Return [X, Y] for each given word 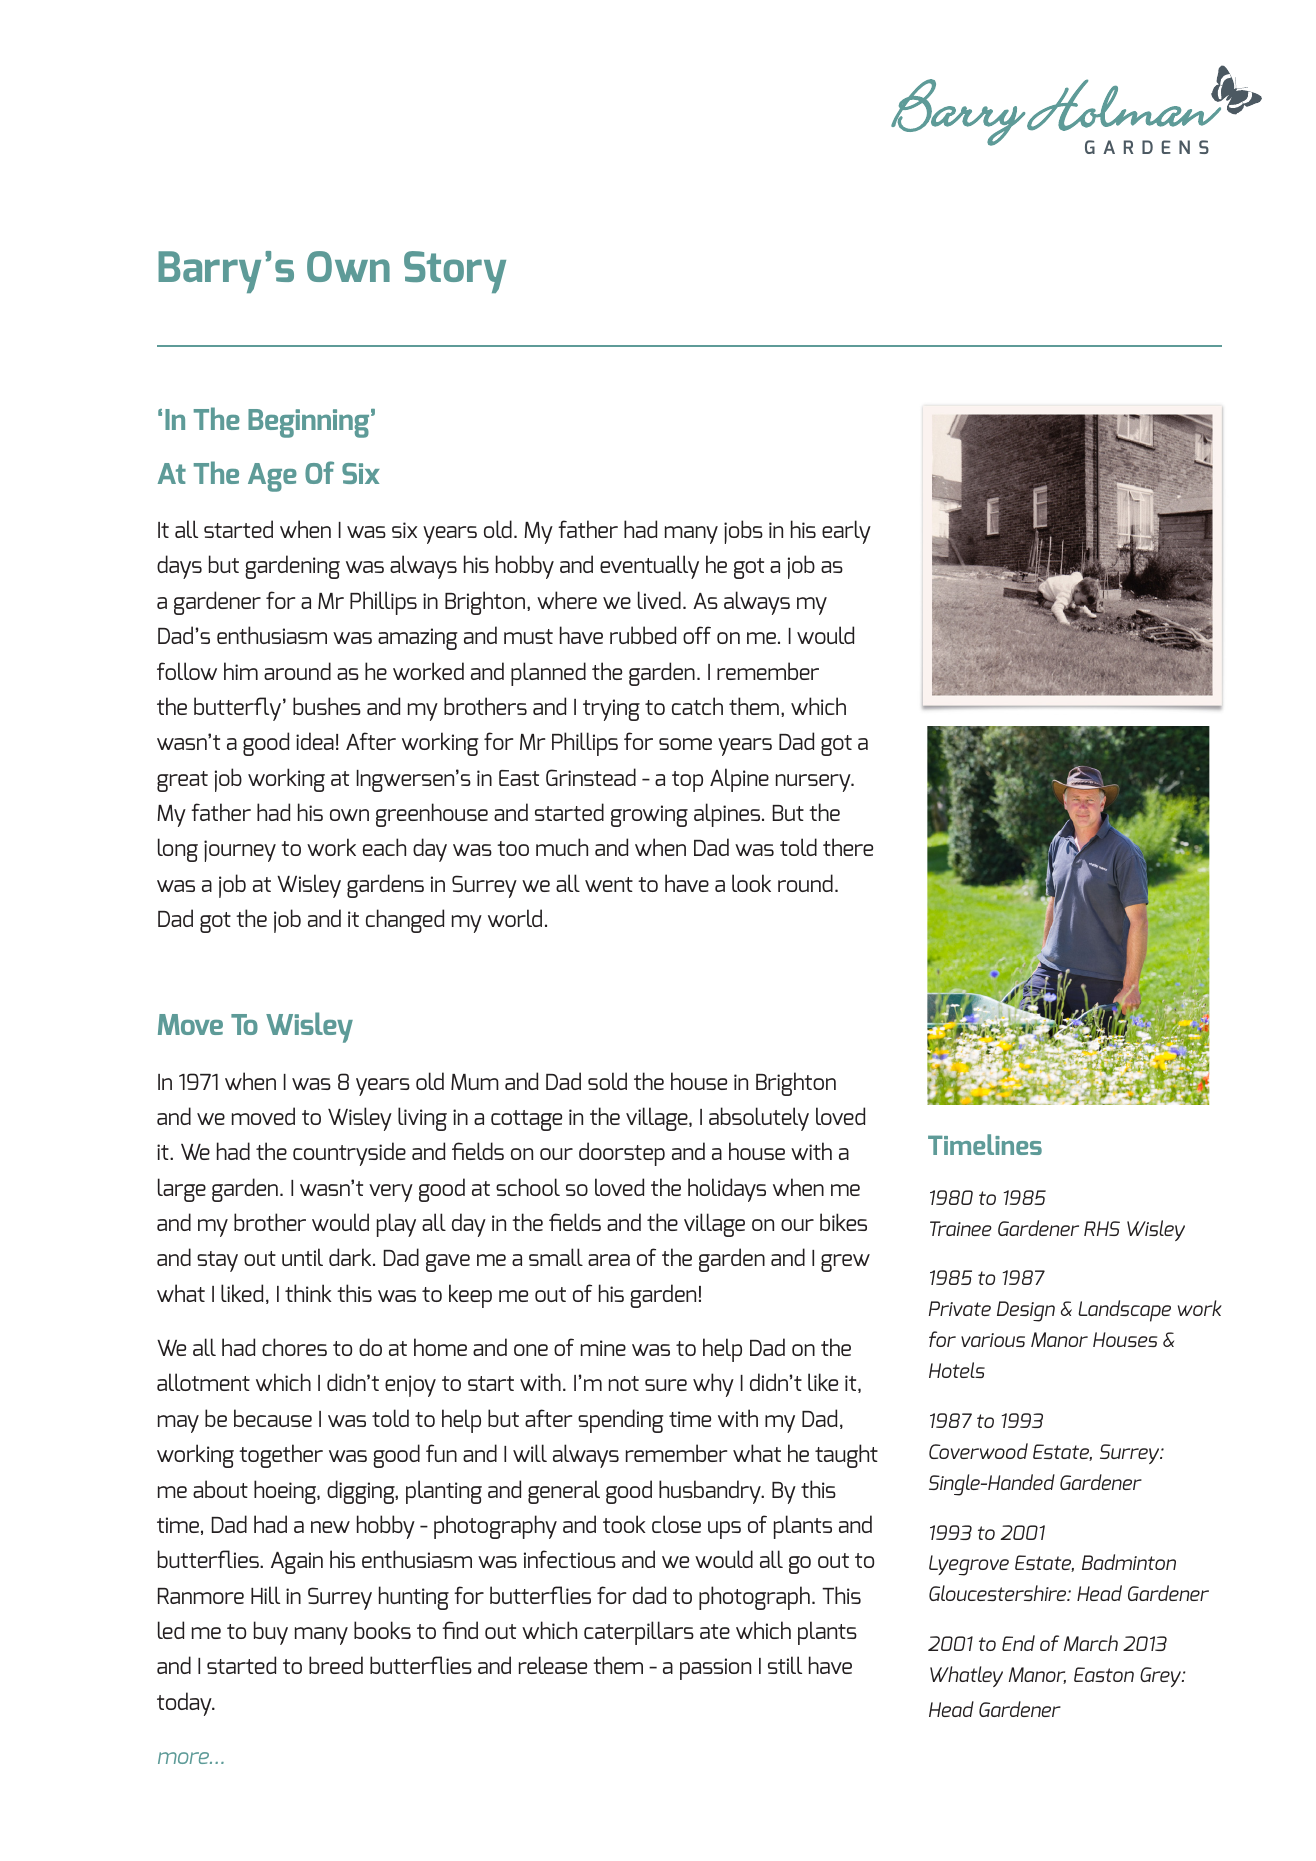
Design [1026, 1311]
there [848, 847]
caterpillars [639, 1633]
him [241, 671]
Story [455, 272]
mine [603, 1348]
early [846, 532]
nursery [814, 783]
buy [271, 1633]
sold [607, 1081]
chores [294, 1347]
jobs [743, 532]
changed [405, 921]
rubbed [643, 635]
